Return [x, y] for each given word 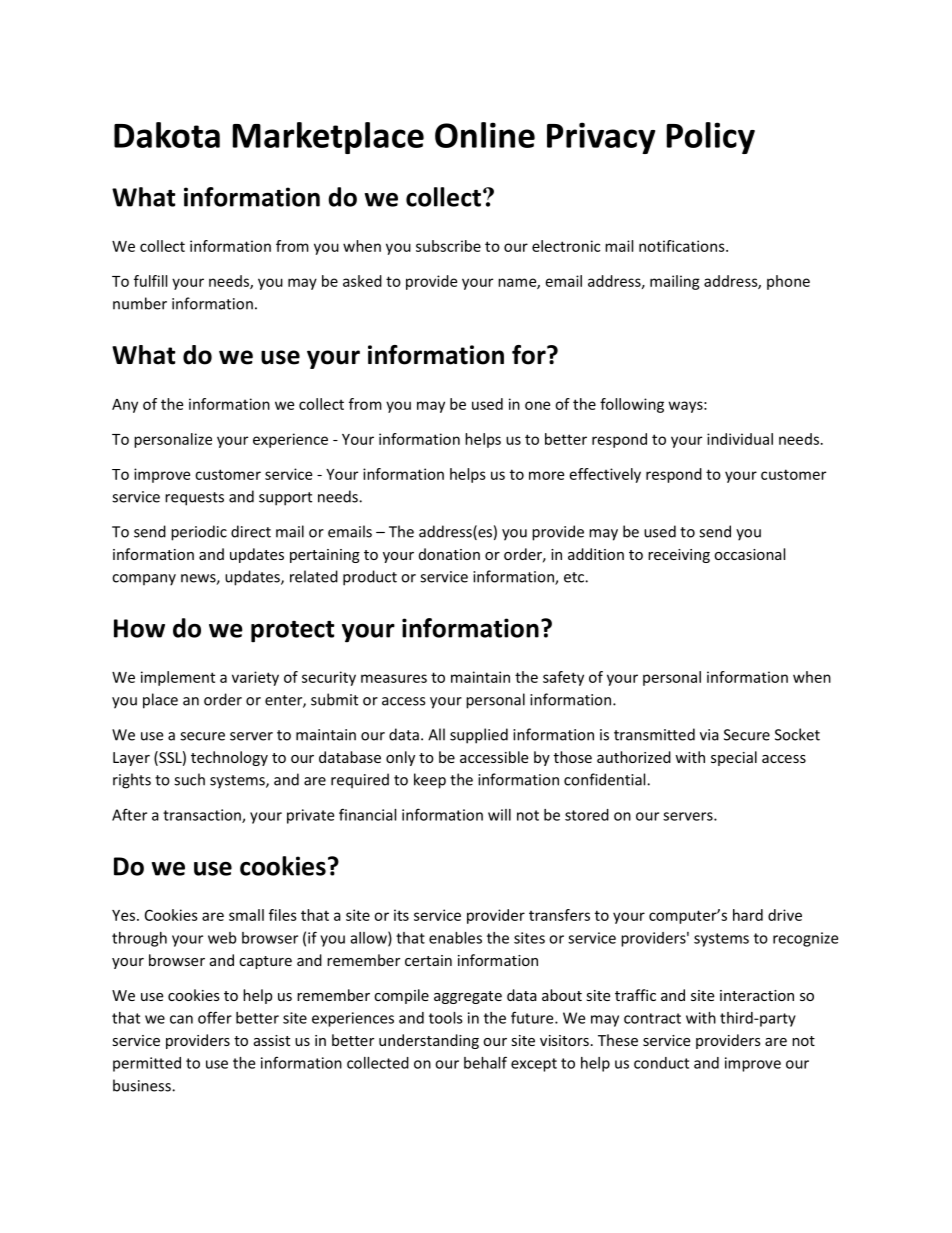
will [499, 815]
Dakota [167, 135]
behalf [485, 1062]
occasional [749, 554]
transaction [203, 816]
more [546, 475]
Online [485, 135]
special [734, 758]
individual [740, 439]
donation [449, 554]
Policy [711, 138]
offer [215, 1017]
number [140, 303]
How [139, 628]
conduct [661, 1063]
